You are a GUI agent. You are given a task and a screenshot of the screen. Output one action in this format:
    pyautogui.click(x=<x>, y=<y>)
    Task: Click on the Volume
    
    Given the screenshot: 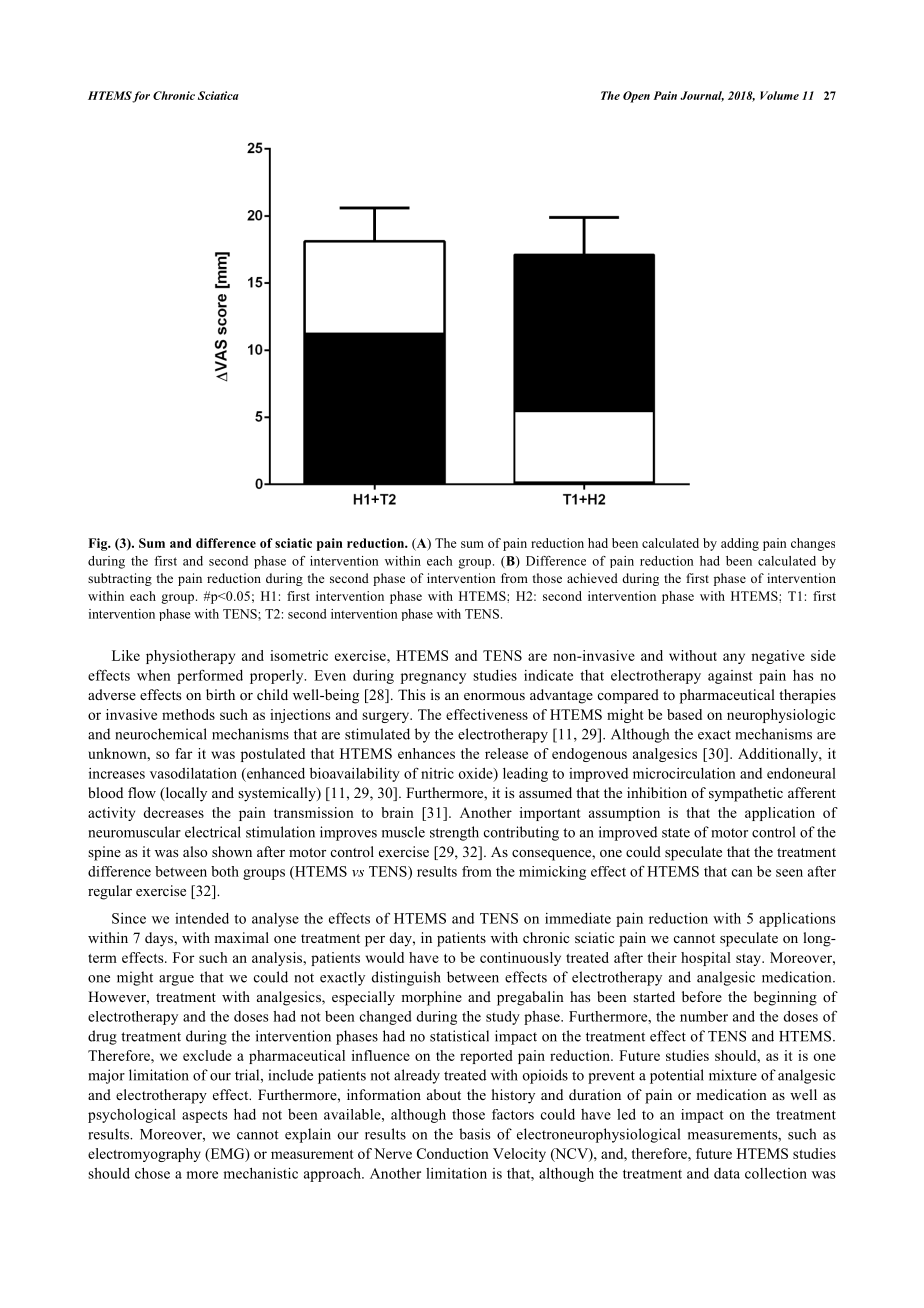 What is the action you would take?
    pyautogui.click(x=779, y=95)
